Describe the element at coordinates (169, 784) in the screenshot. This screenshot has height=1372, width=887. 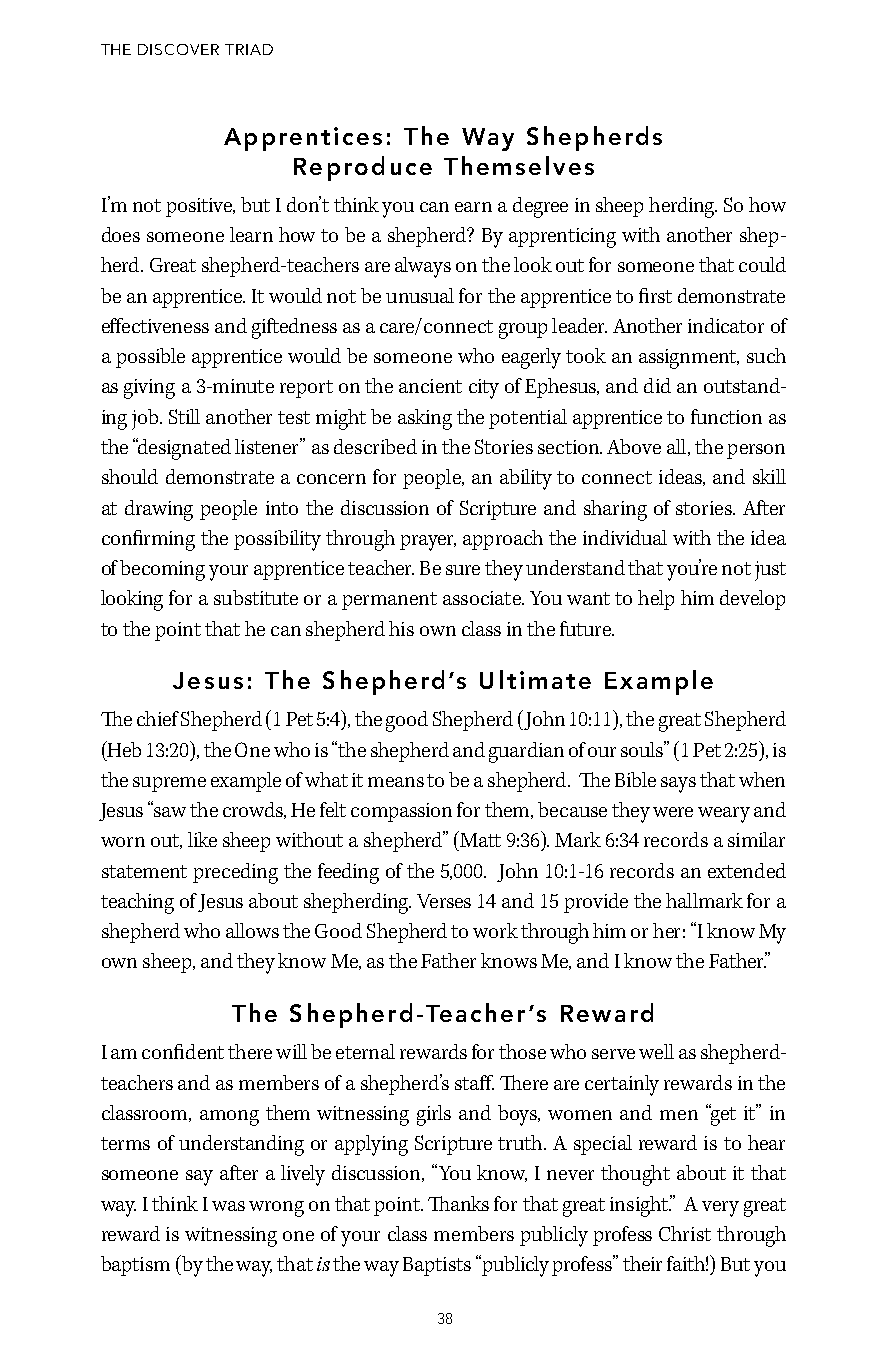
I see `supreme` at that location.
